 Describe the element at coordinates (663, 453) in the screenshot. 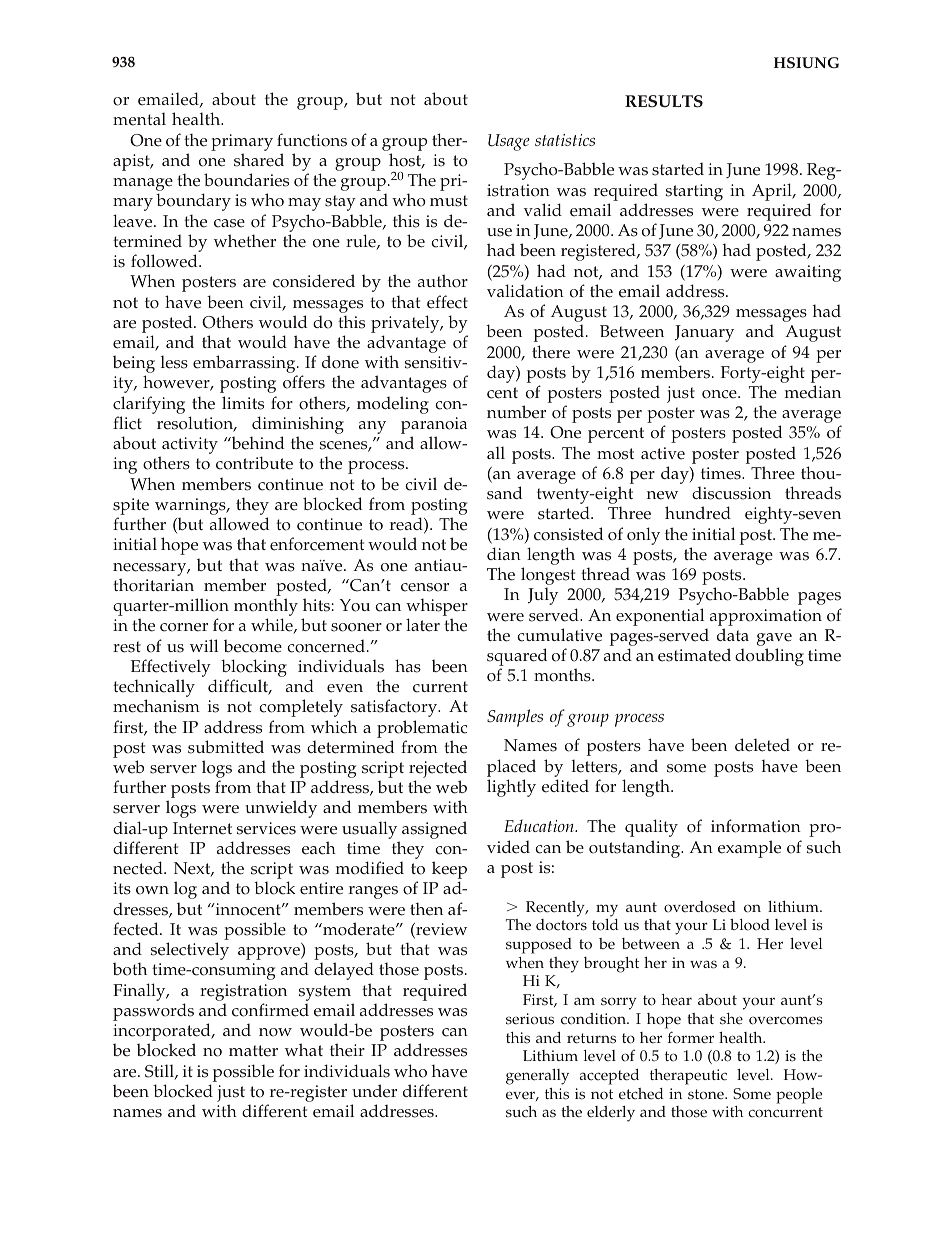

I see `active` at that location.
